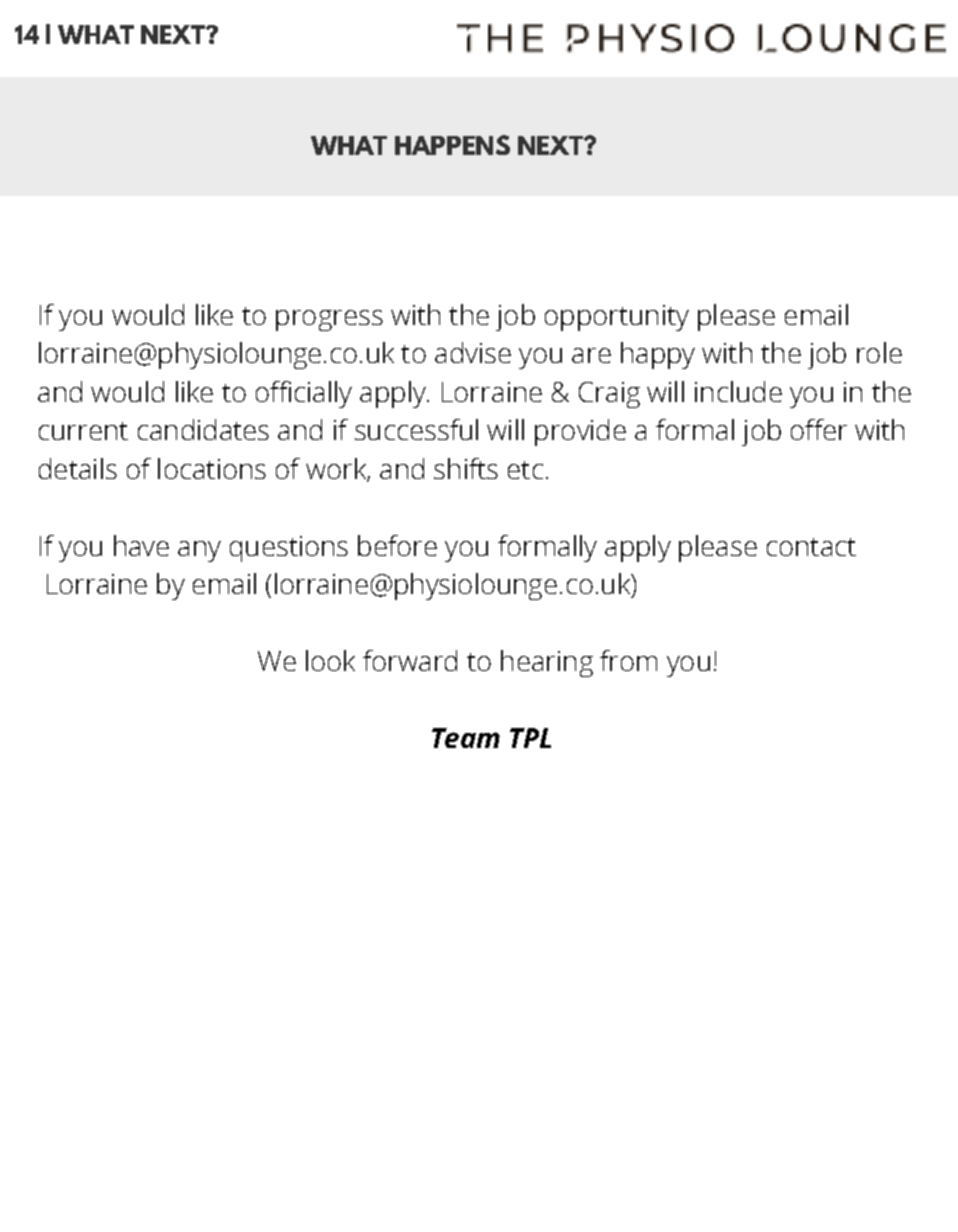 The height and width of the screenshot is (1232, 958). I want to click on opportunity, so click(617, 318).
